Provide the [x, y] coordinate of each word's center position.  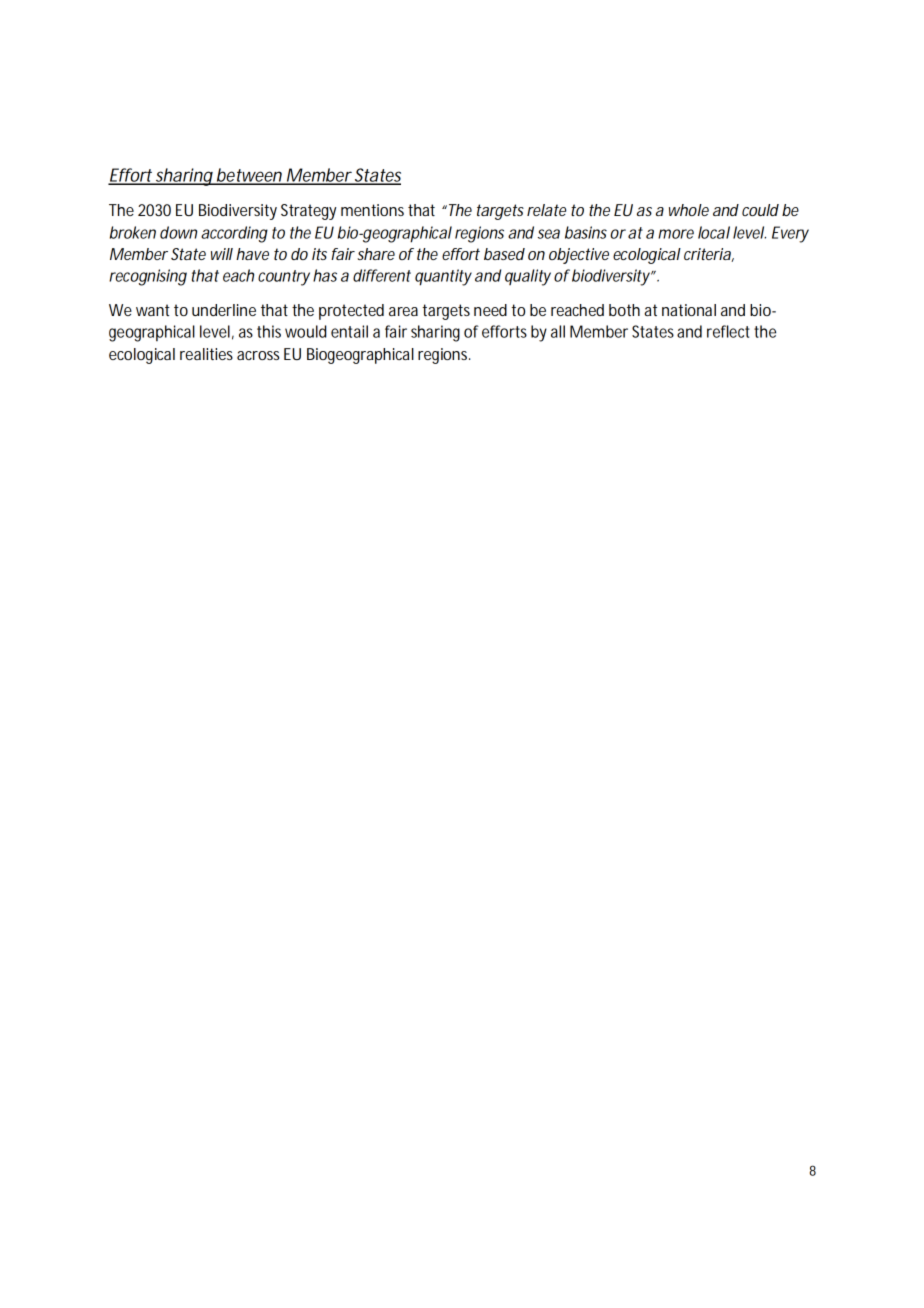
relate [546, 210]
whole [689, 210]
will [222, 254]
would [305, 331]
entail [349, 331]
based [504, 254]
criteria [709, 255]
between [250, 176]
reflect [728, 331]
